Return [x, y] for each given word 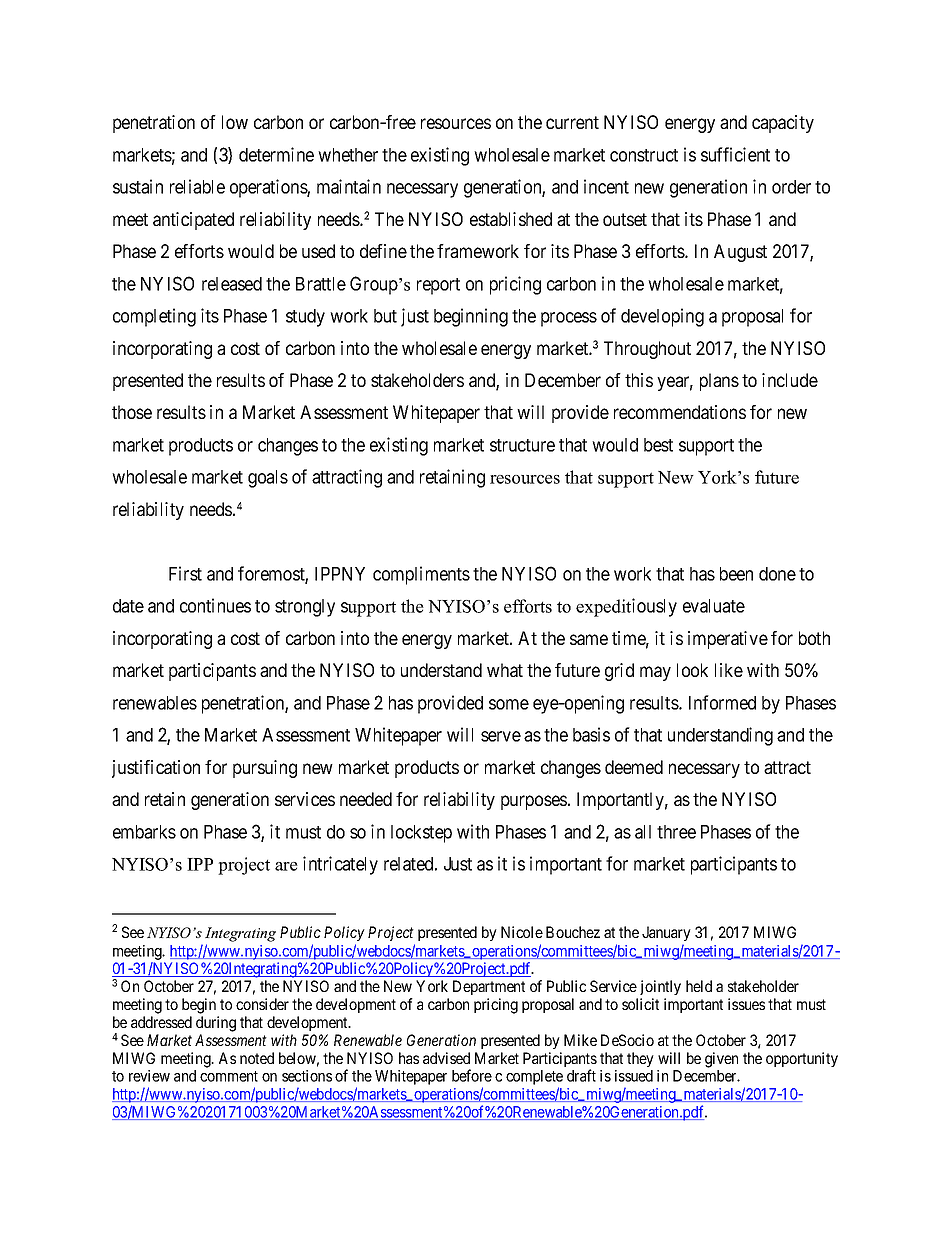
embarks [144, 832]
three [676, 832]
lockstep [421, 834]
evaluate [714, 606]
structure [522, 445]
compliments [421, 575]
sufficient [735, 154]
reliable [197, 186]
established [511, 219]
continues [215, 605]
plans [719, 382]
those [132, 412]
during [216, 1024]
